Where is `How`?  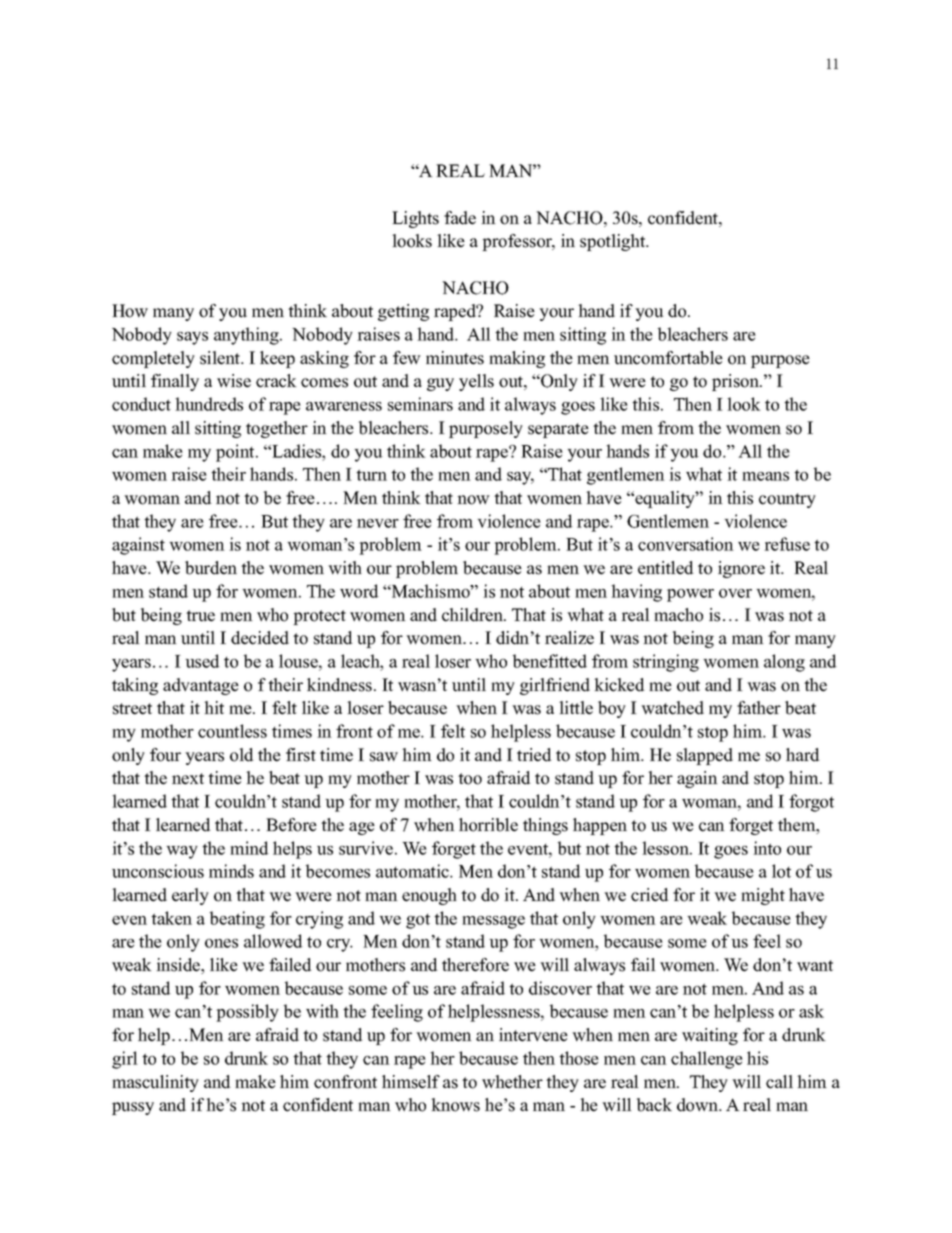 How is located at coordinates (130, 311).
